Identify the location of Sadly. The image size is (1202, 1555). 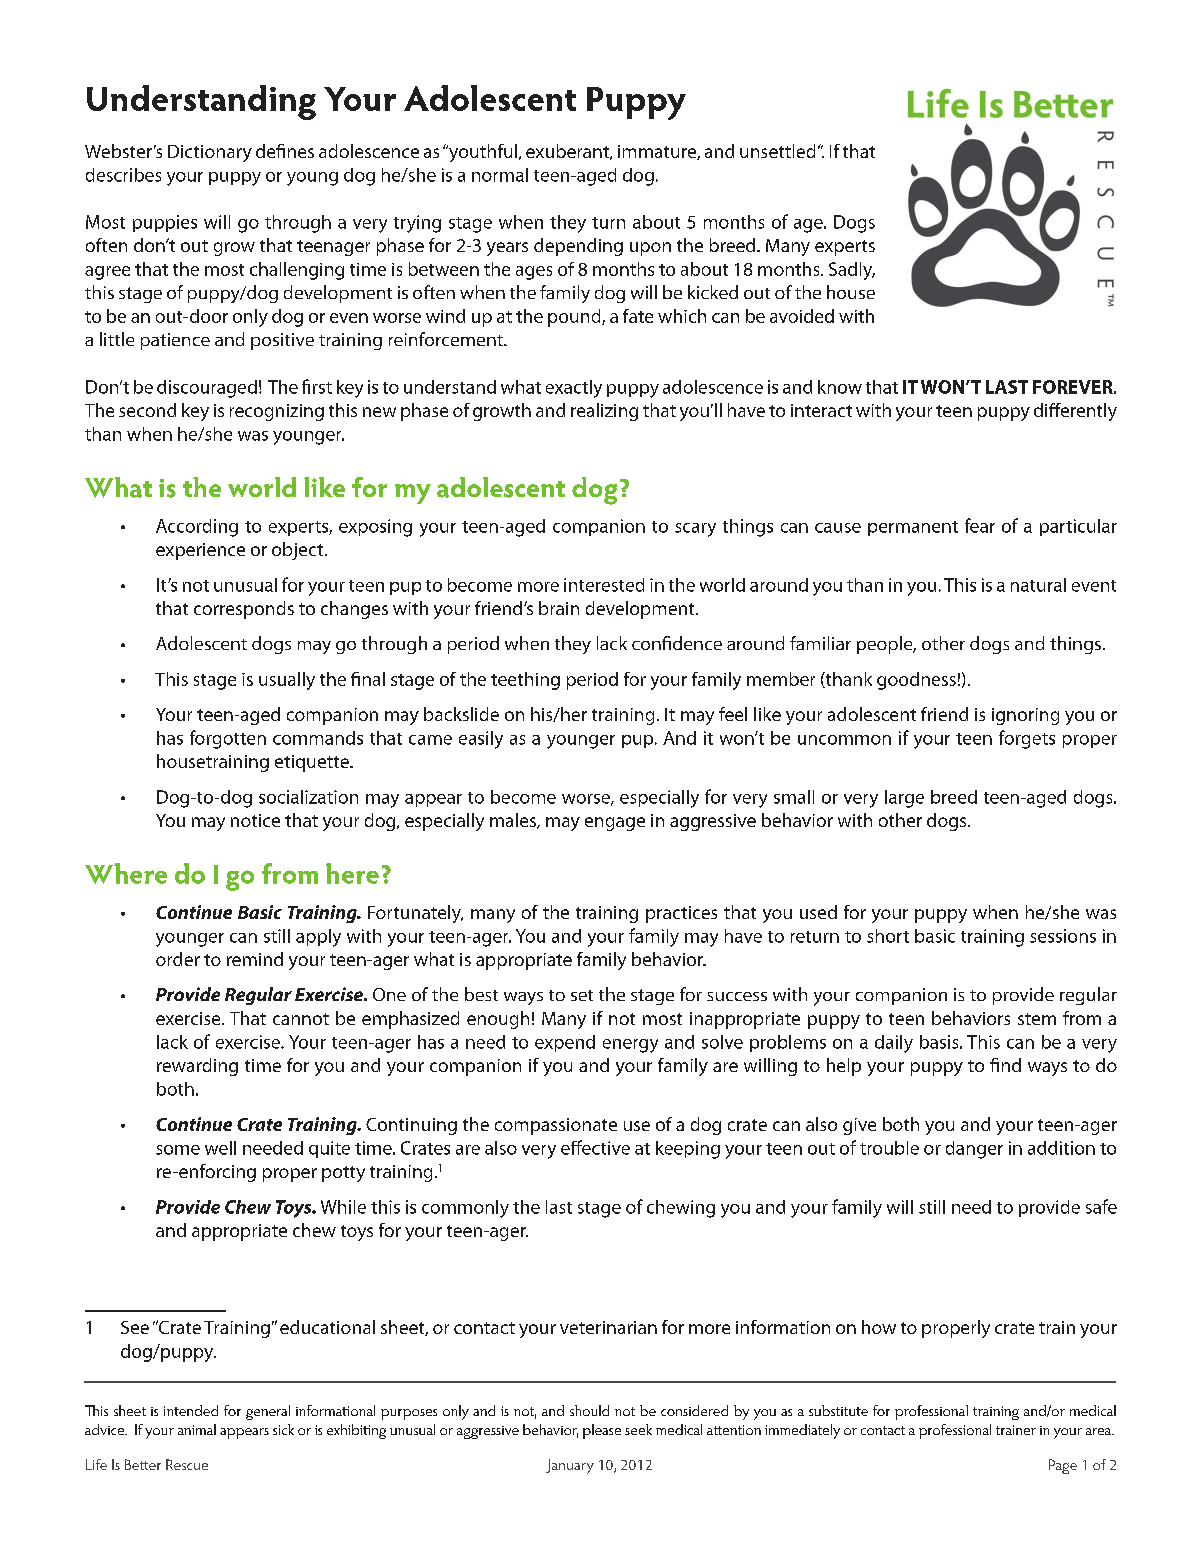
(852, 271).
